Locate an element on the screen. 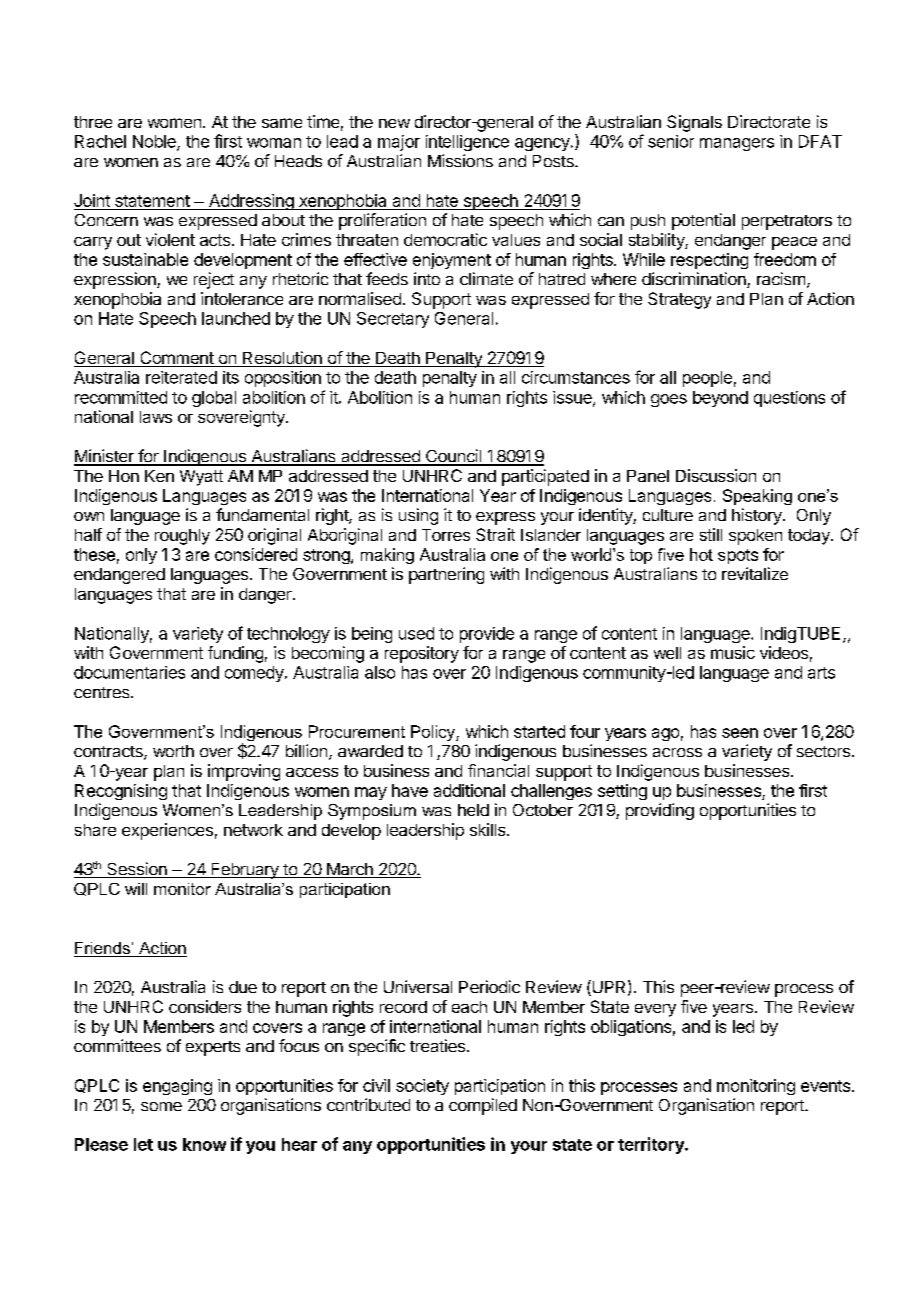 The height and width of the screenshot is (1309, 924). Discussion is located at coordinates (716, 475).
